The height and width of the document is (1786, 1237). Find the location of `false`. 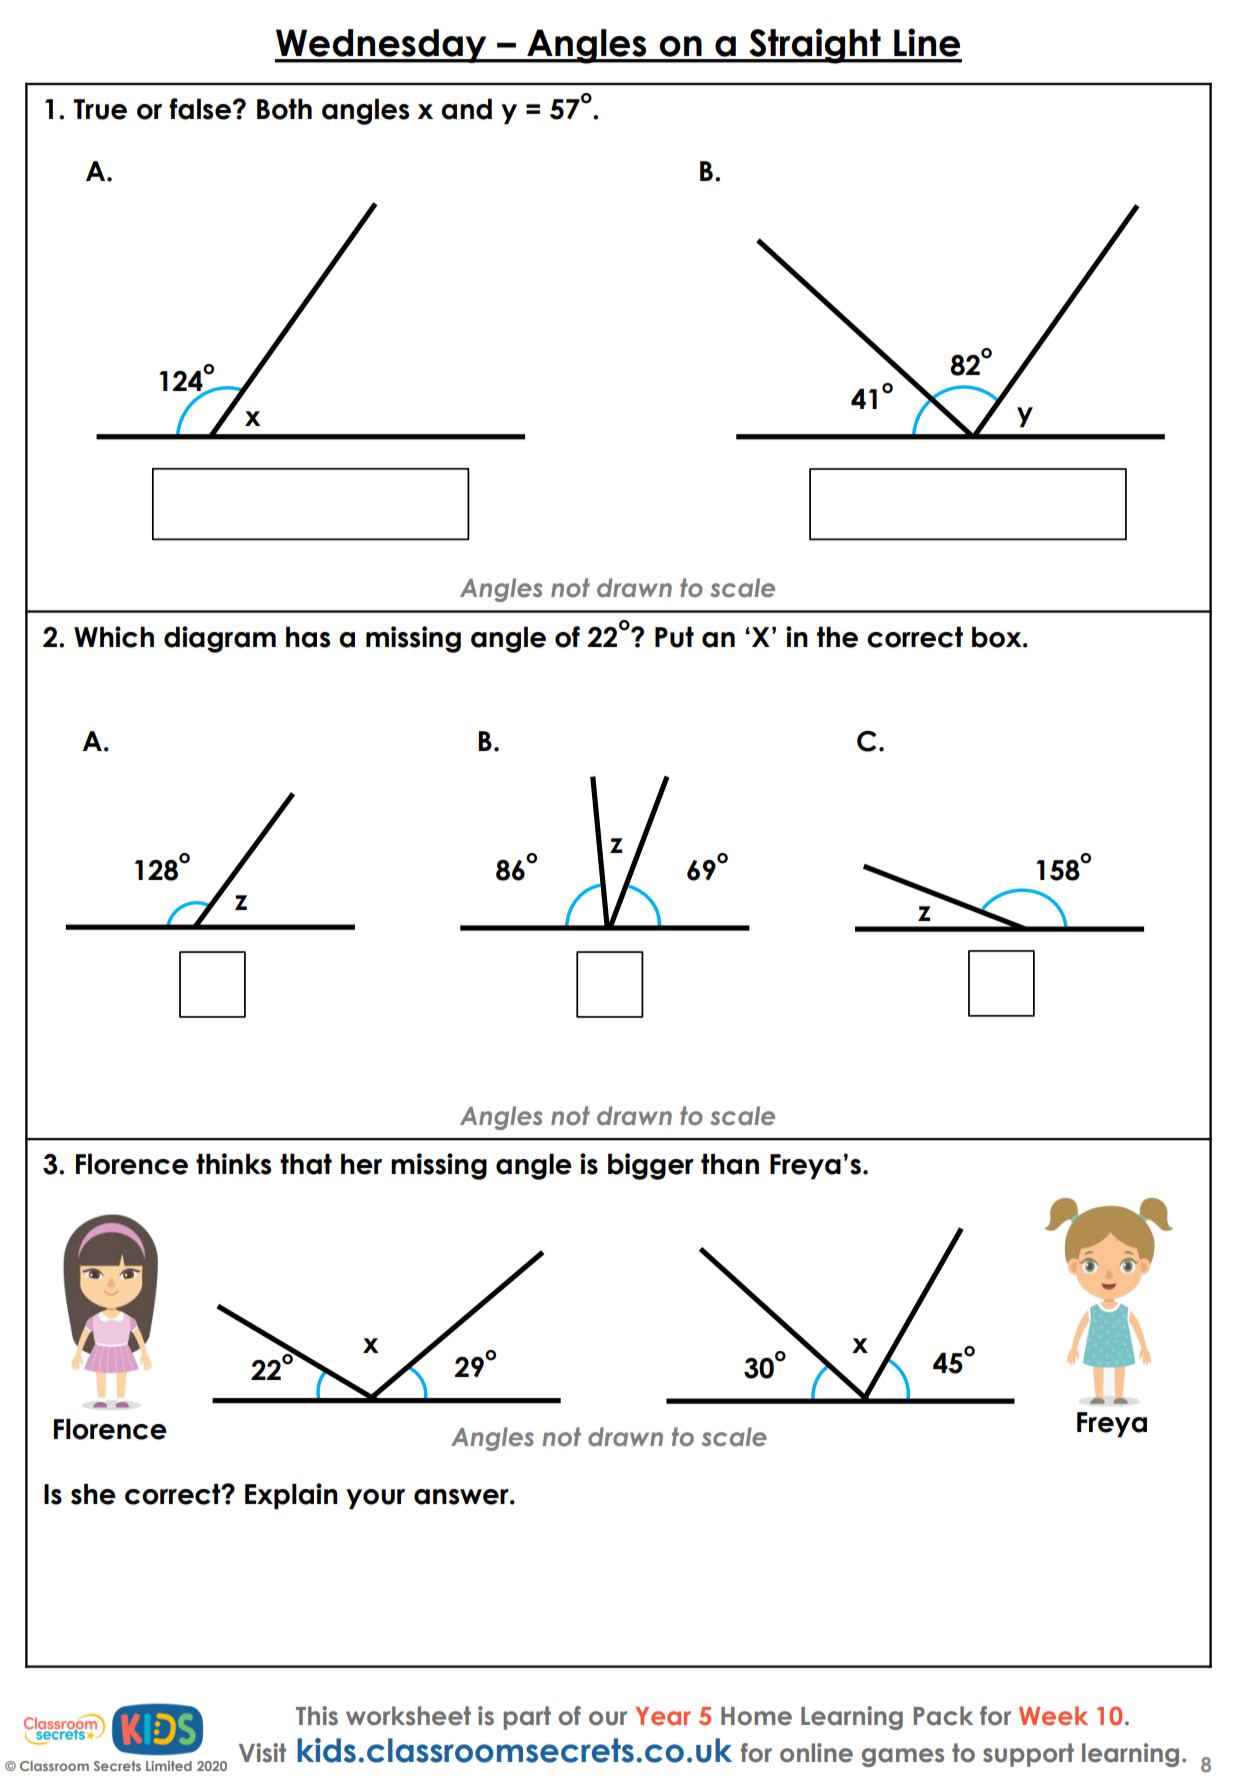

false is located at coordinates (200, 109).
